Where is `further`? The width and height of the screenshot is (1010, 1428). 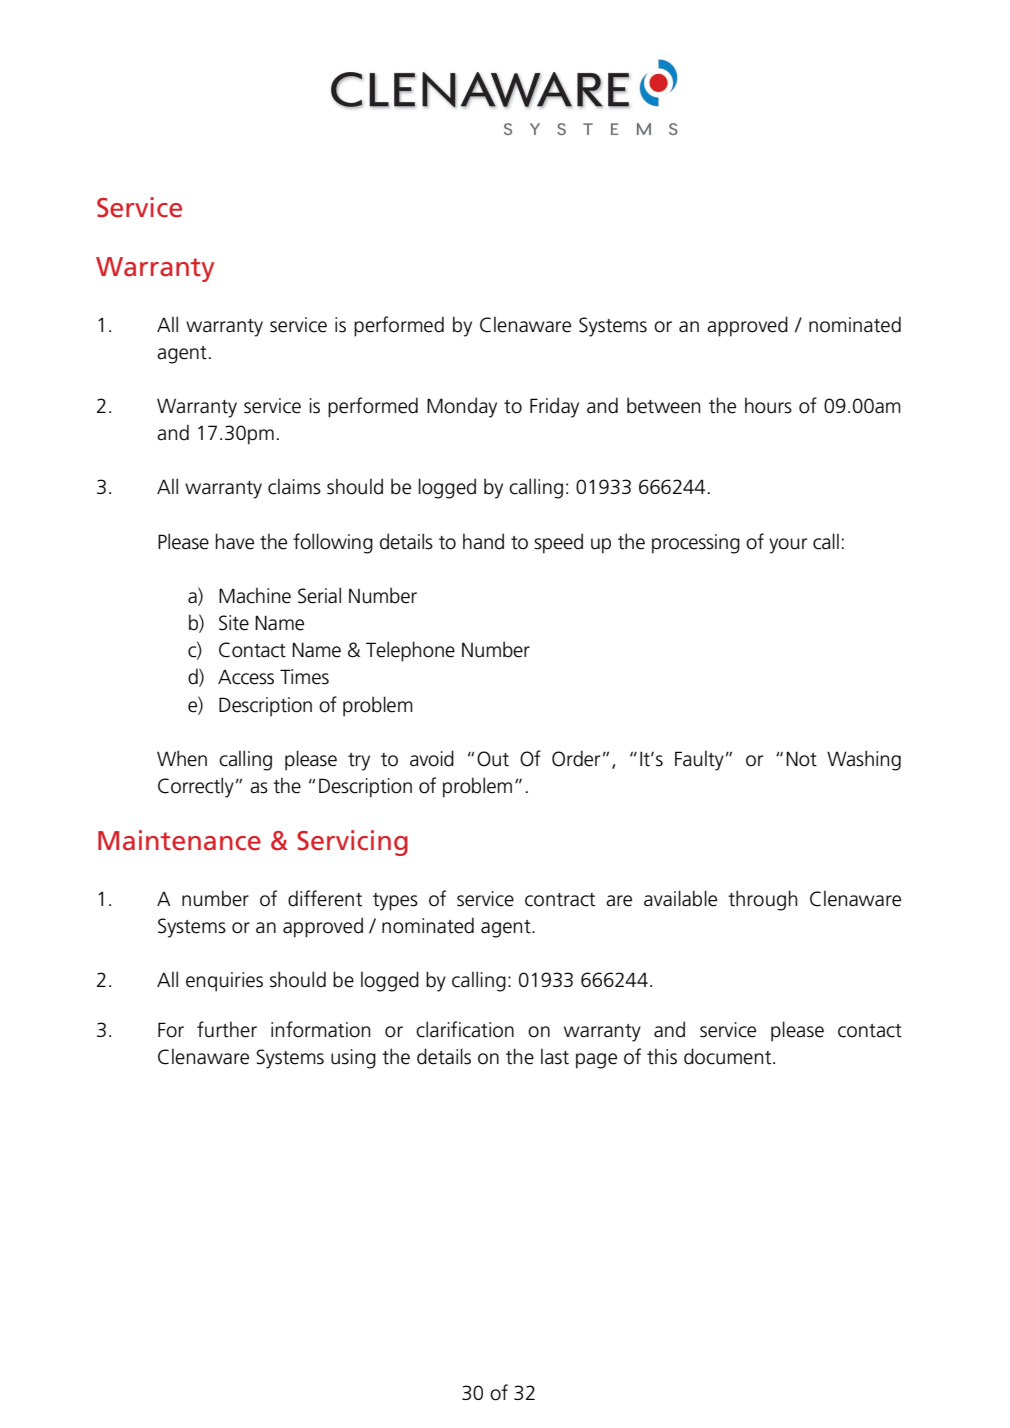
further is located at coordinates (227, 1029).
